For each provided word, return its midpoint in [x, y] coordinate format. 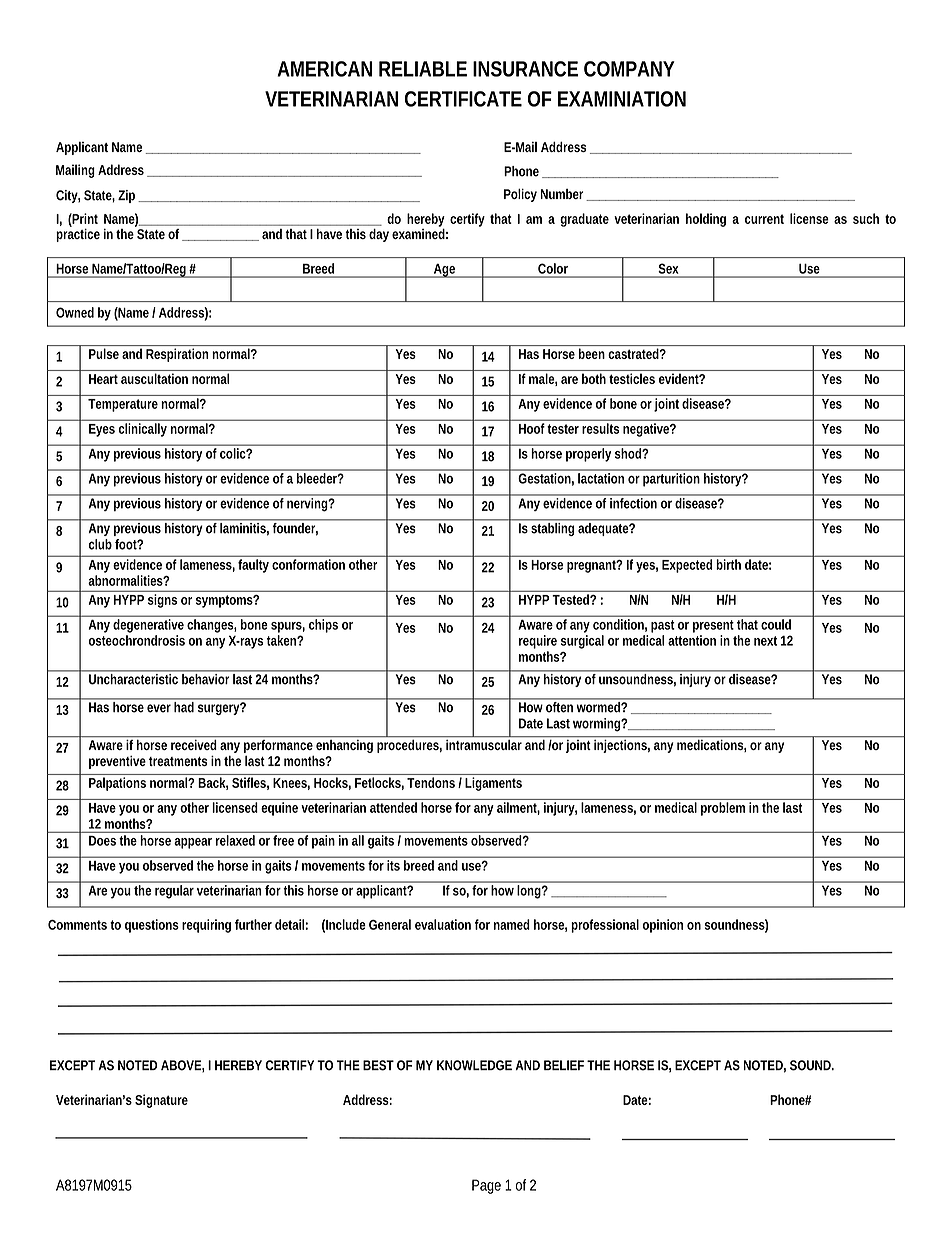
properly [588, 455]
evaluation [443, 924]
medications [711, 744]
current [764, 219]
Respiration [177, 355]
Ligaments [493, 784]
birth [729, 564]
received [194, 743]
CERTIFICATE [463, 99]
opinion [663, 926]
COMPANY [629, 69]
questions [152, 926]
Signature [161, 1101]
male [543, 379]
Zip [126, 196]
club [100, 544]
